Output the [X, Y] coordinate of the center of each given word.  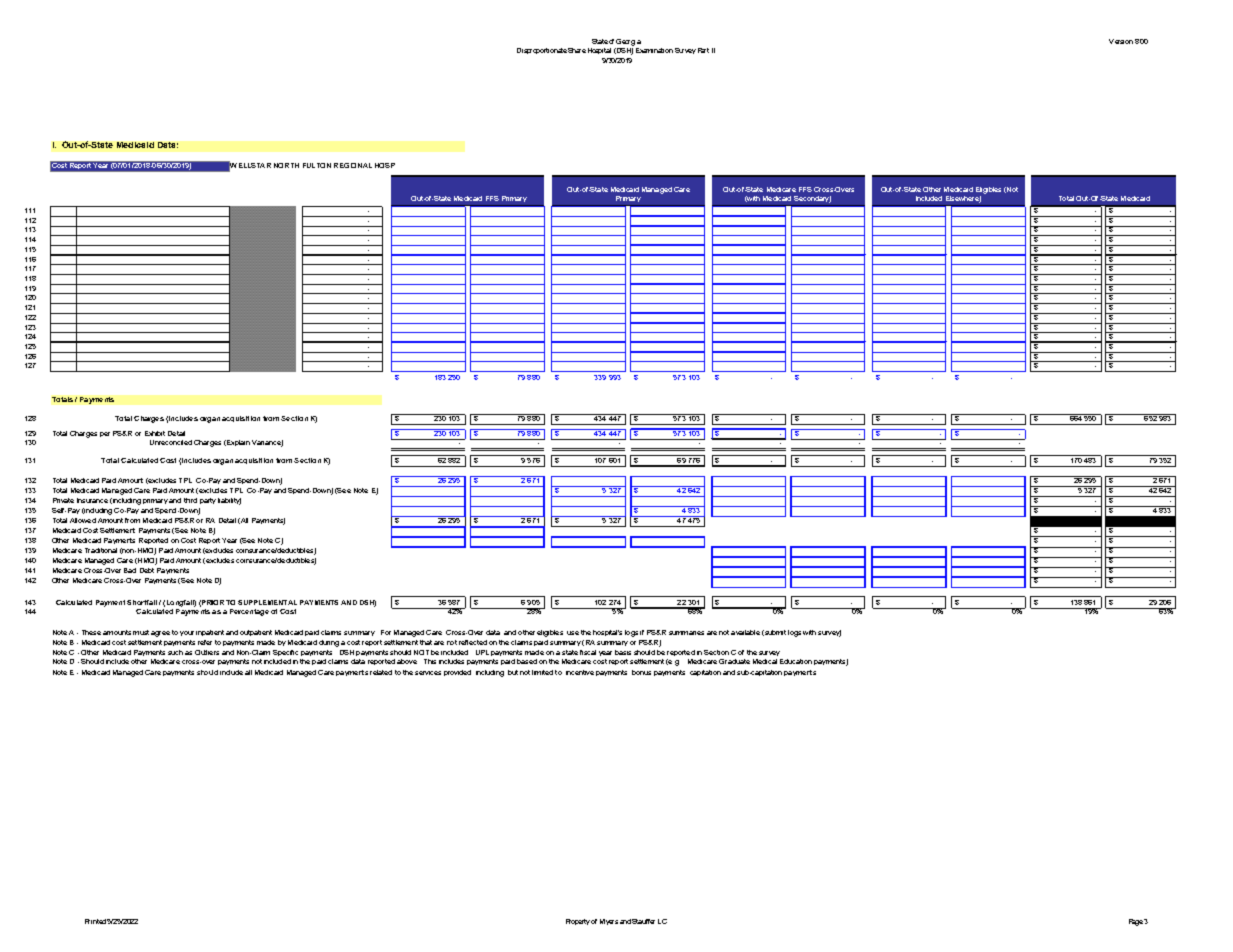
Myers [609, 922]
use [573, 633]
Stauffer [643, 921]
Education [796, 661]
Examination [654, 50]
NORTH [286, 165]
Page [1136, 922]
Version [1121, 41]
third [190, 500]
